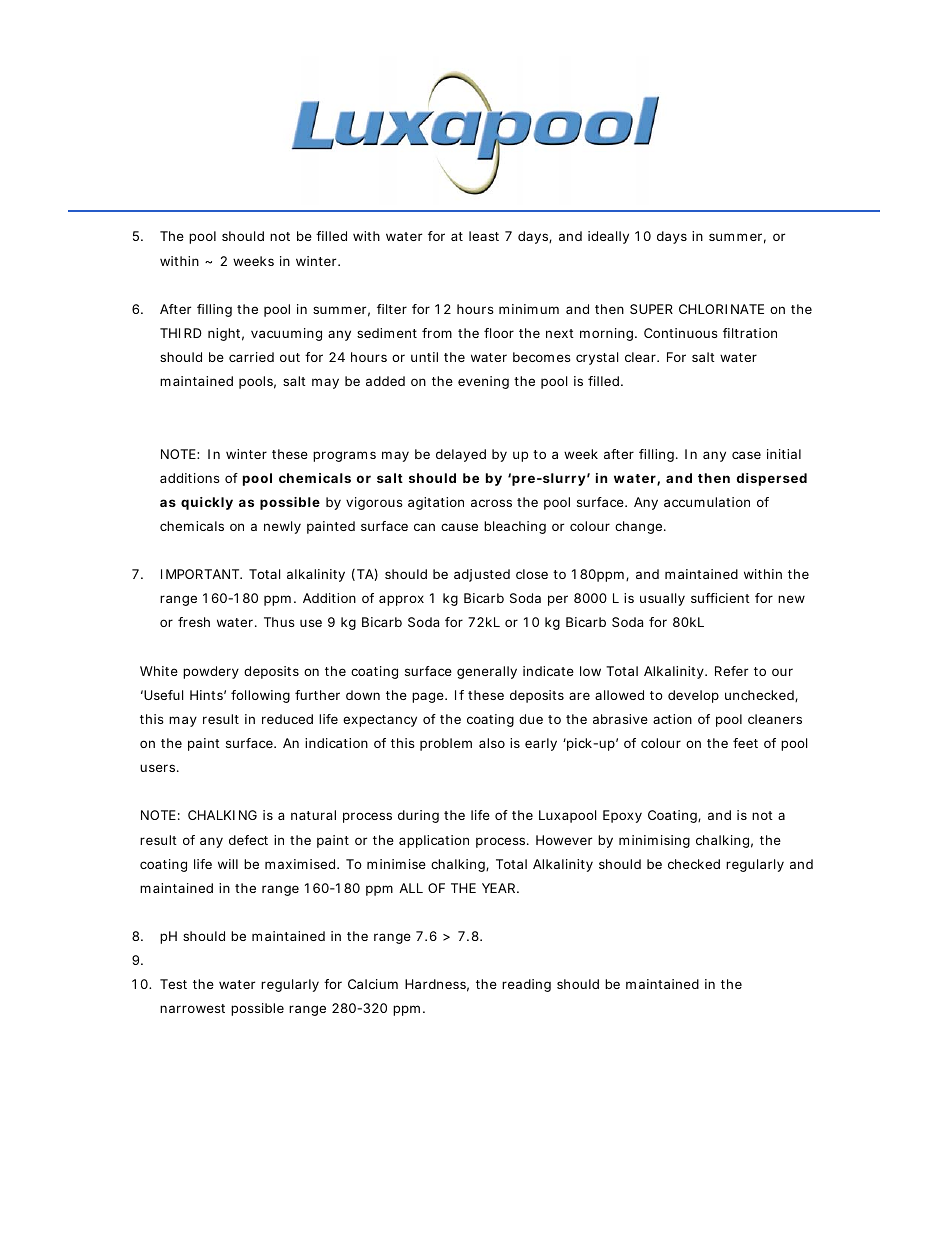 The height and width of the image is (1233, 952). Describe the element at coordinates (484, 236) in the image. I see `least` at that location.
